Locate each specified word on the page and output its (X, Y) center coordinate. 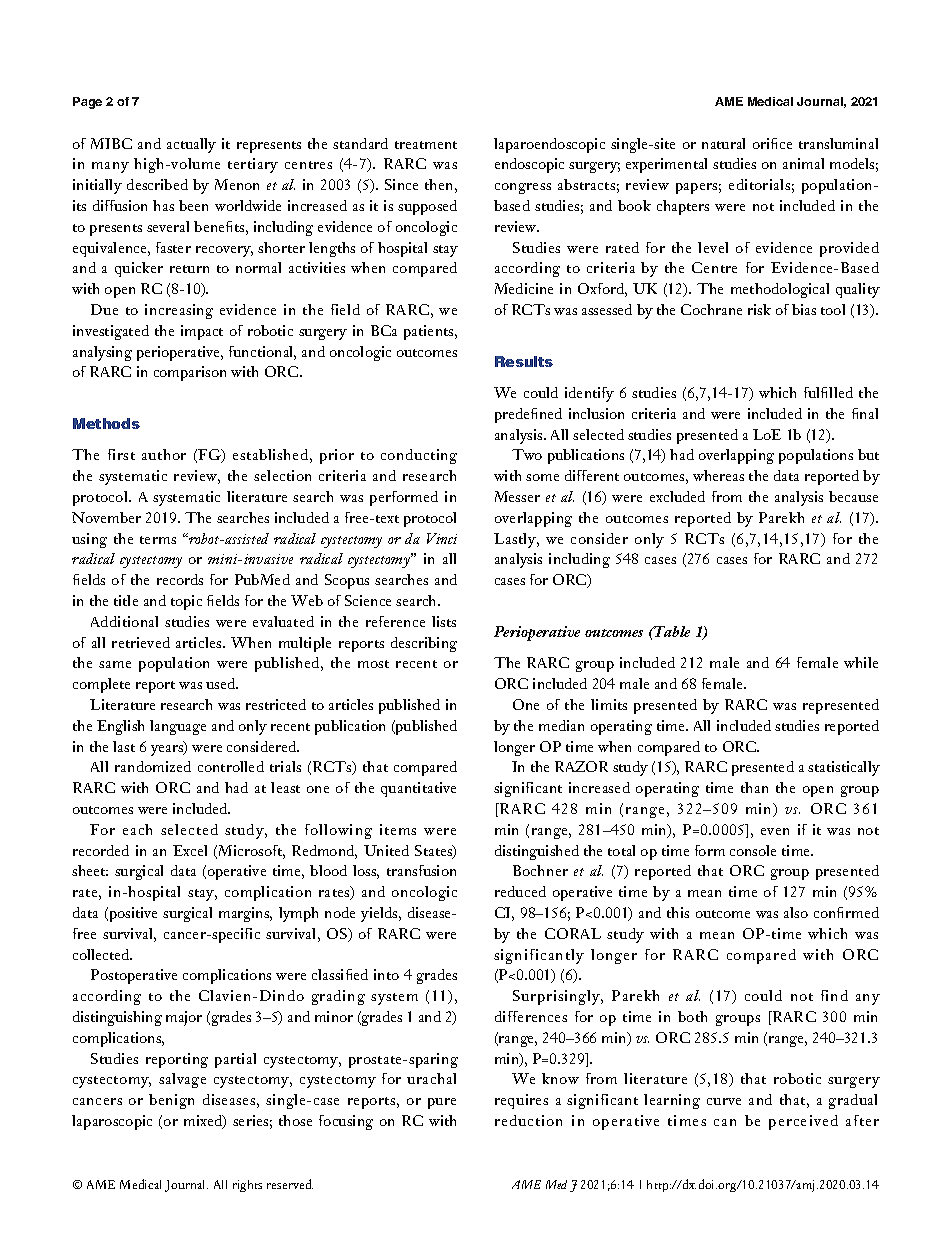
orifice (772, 143)
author (164, 454)
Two (527, 454)
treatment (426, 145)
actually (191, 145)
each (137, 829)
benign (171, 1101)
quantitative (418, 789)
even (775, 831)
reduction (528, 1120)
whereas (718, 475)
